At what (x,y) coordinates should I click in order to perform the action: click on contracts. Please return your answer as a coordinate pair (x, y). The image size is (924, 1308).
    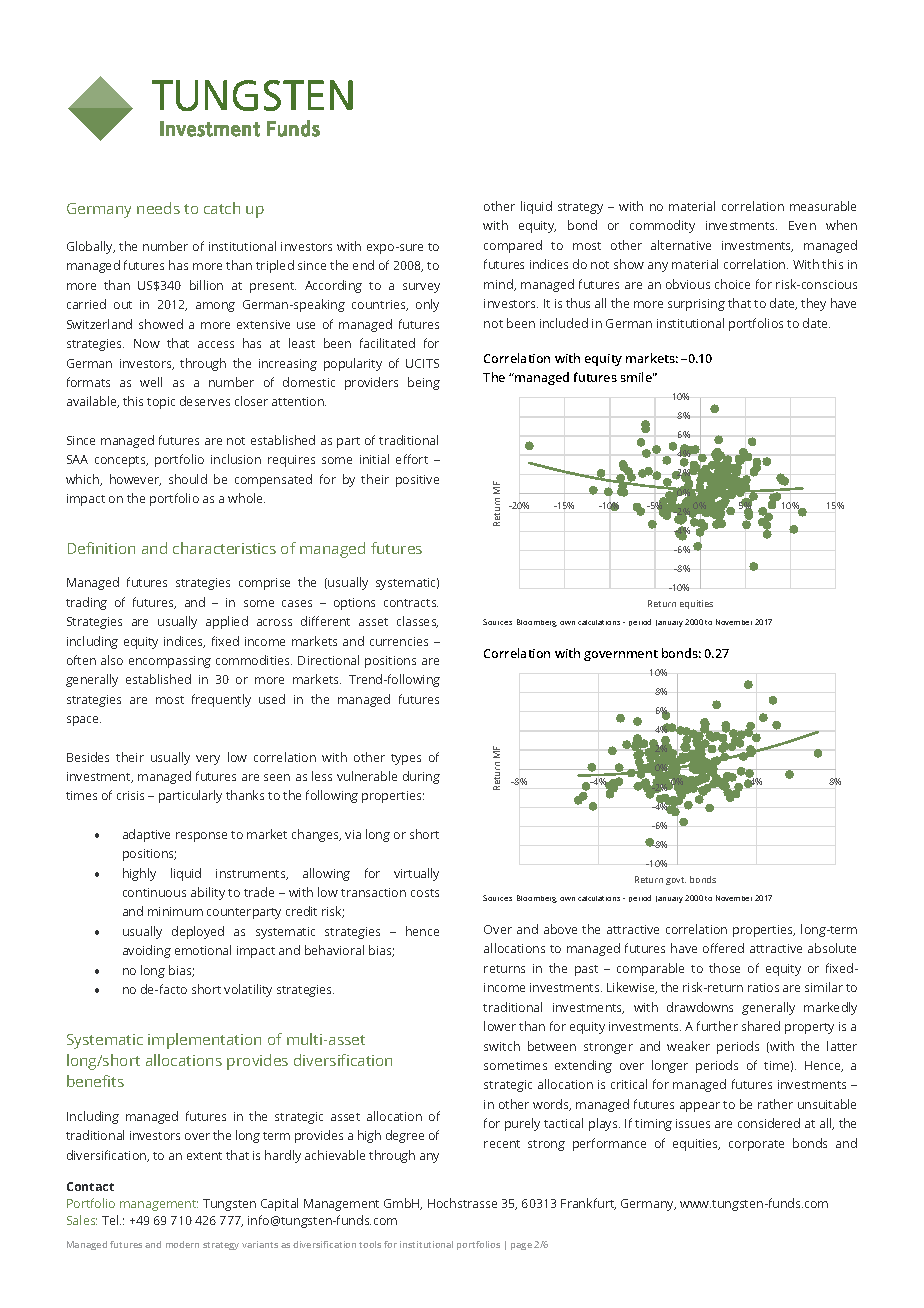
    Looking at the image, I should click on (411, 603).
